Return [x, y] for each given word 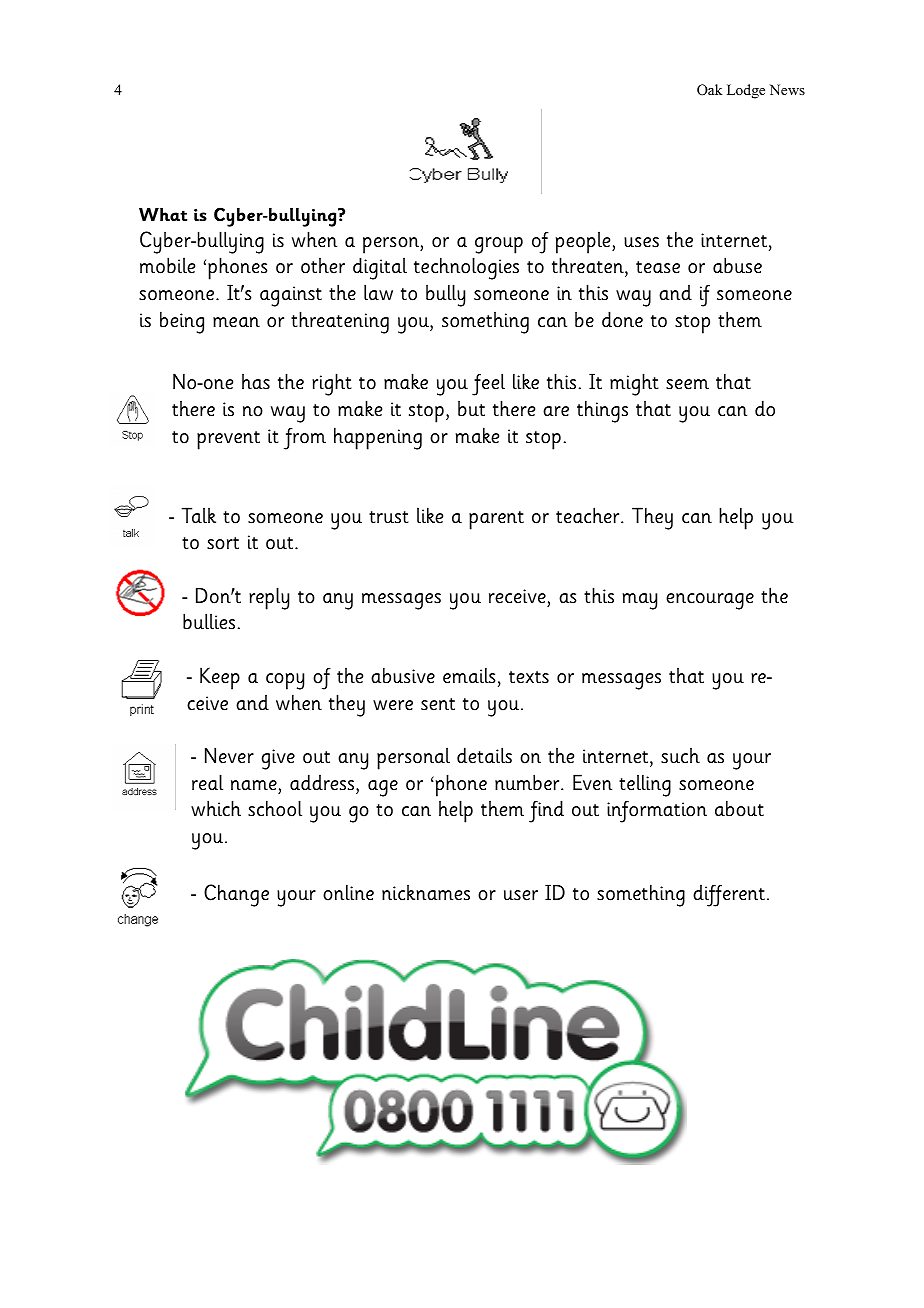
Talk [198, 515]
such [680, 756]
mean [236, 322]
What [163, 215]
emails [469, 675]
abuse [737, 265]
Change [236, 895]
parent [496, 520]
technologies [466, 268]
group [499, 245]
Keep [220, 678]
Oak [709, 90]
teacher [589, 515]
